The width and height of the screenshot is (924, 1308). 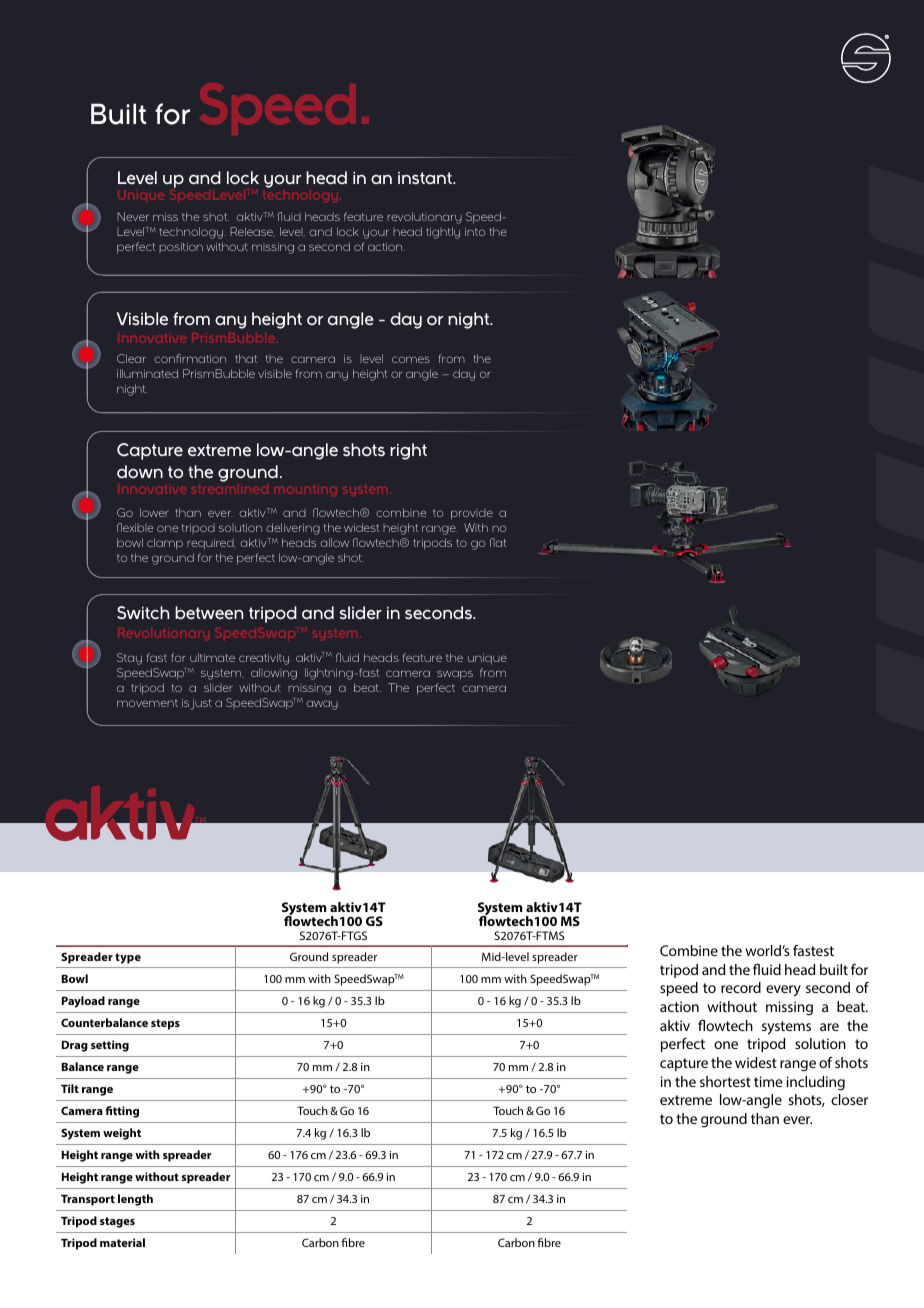 What do you see at coordinates (725, 1081) in the screenshot?
I see `shortest` at bounding box center [725, 1081].
